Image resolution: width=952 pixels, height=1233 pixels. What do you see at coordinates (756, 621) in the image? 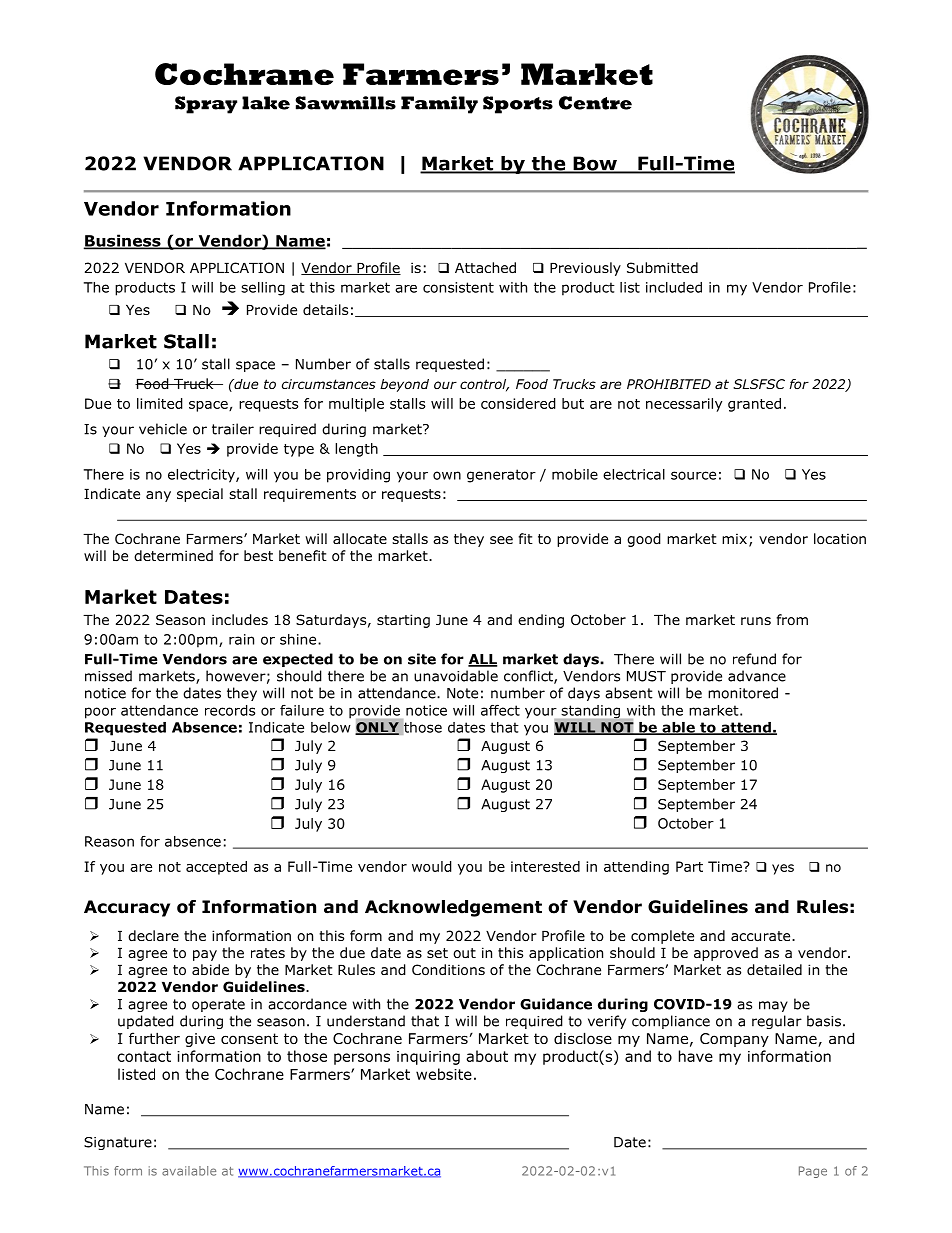
I see `runs` at bounding box center [756, 621].
